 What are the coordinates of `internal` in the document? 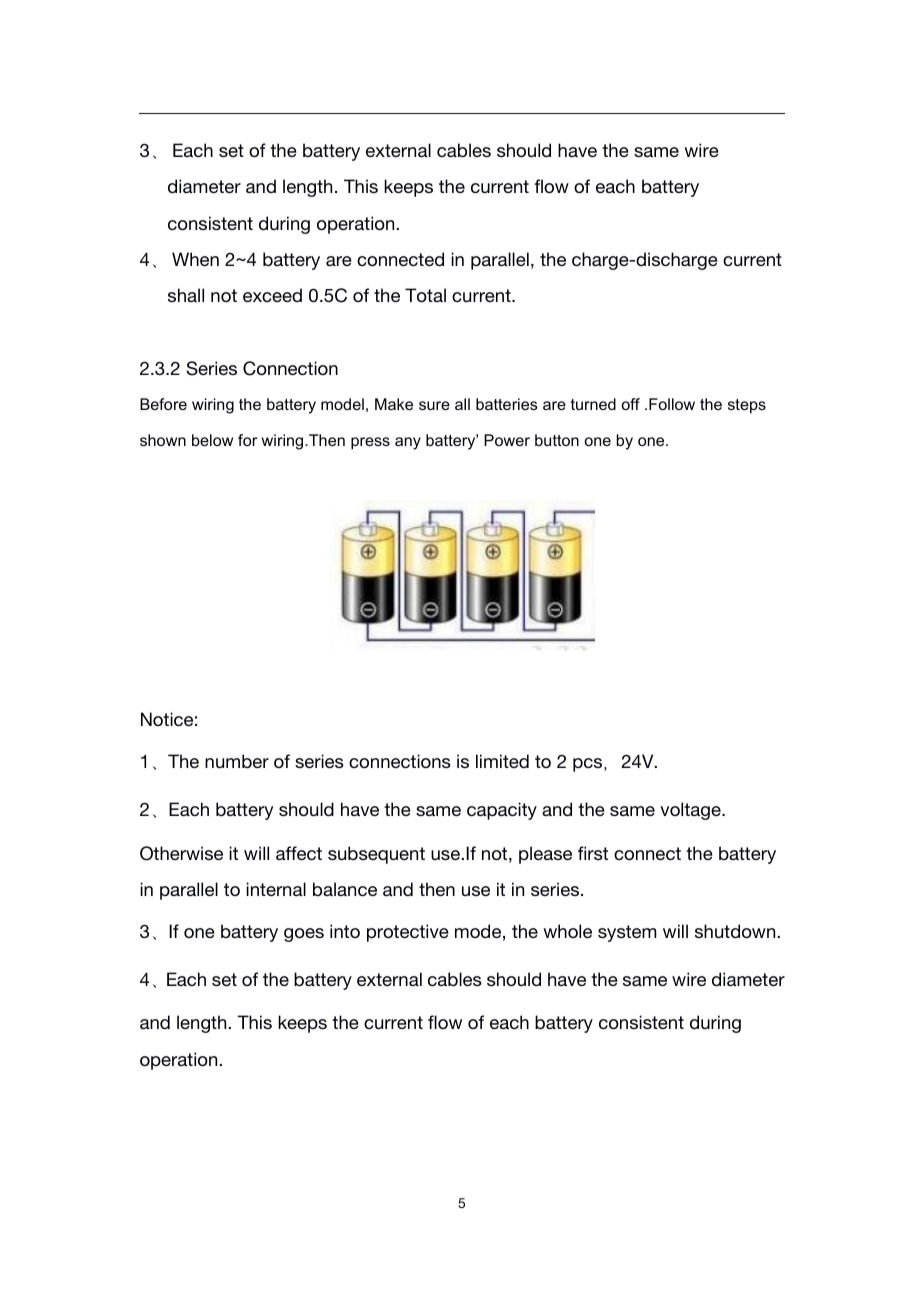 It's located at (276, 889).
